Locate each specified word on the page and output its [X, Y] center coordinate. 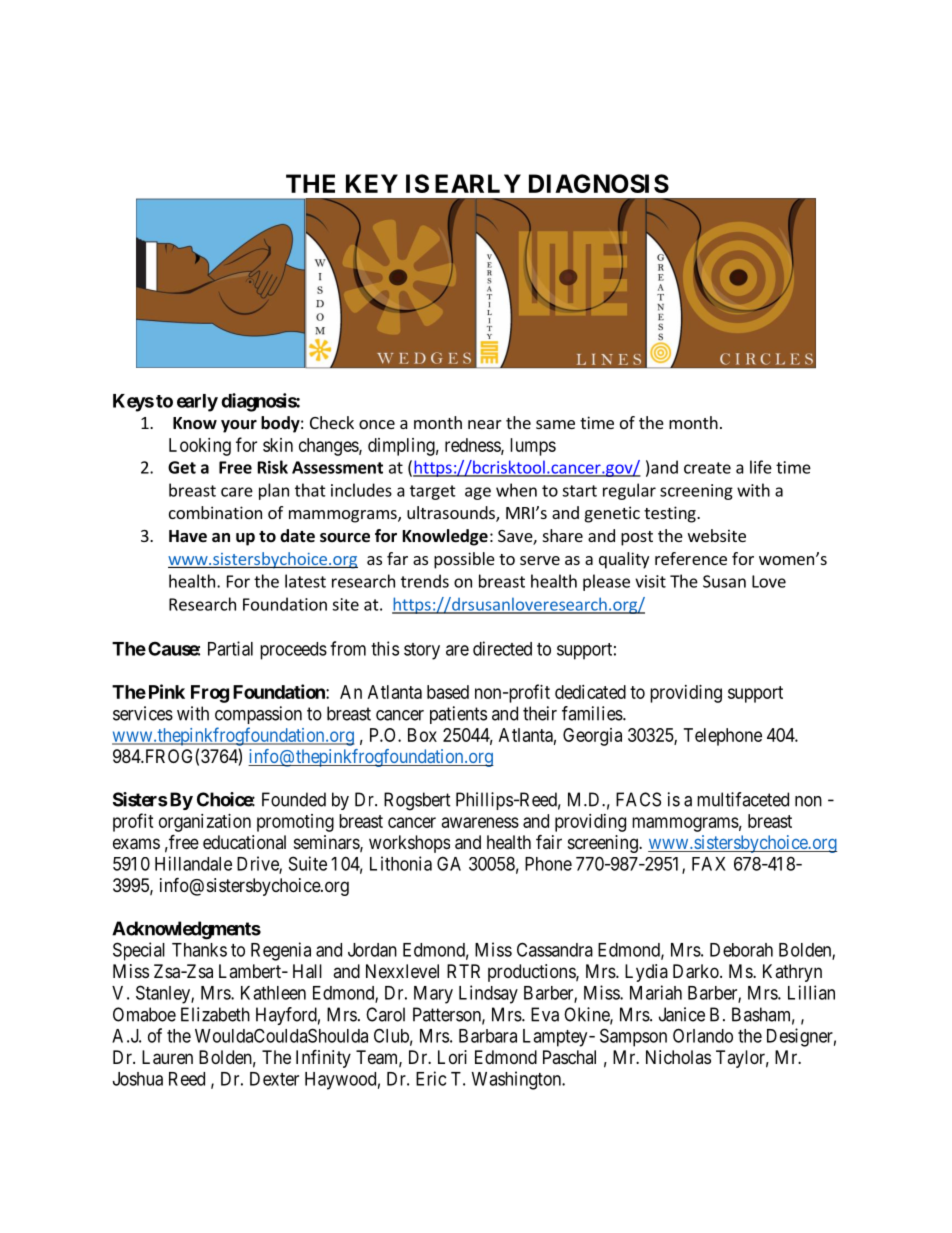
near [485, 424]
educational [244, 842]
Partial [230, 648]
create [707, 468]
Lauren [167, 1057]
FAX [709, 864]
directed [502, 648]
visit [650, 581]
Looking [200, 447]
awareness [480, 822]
